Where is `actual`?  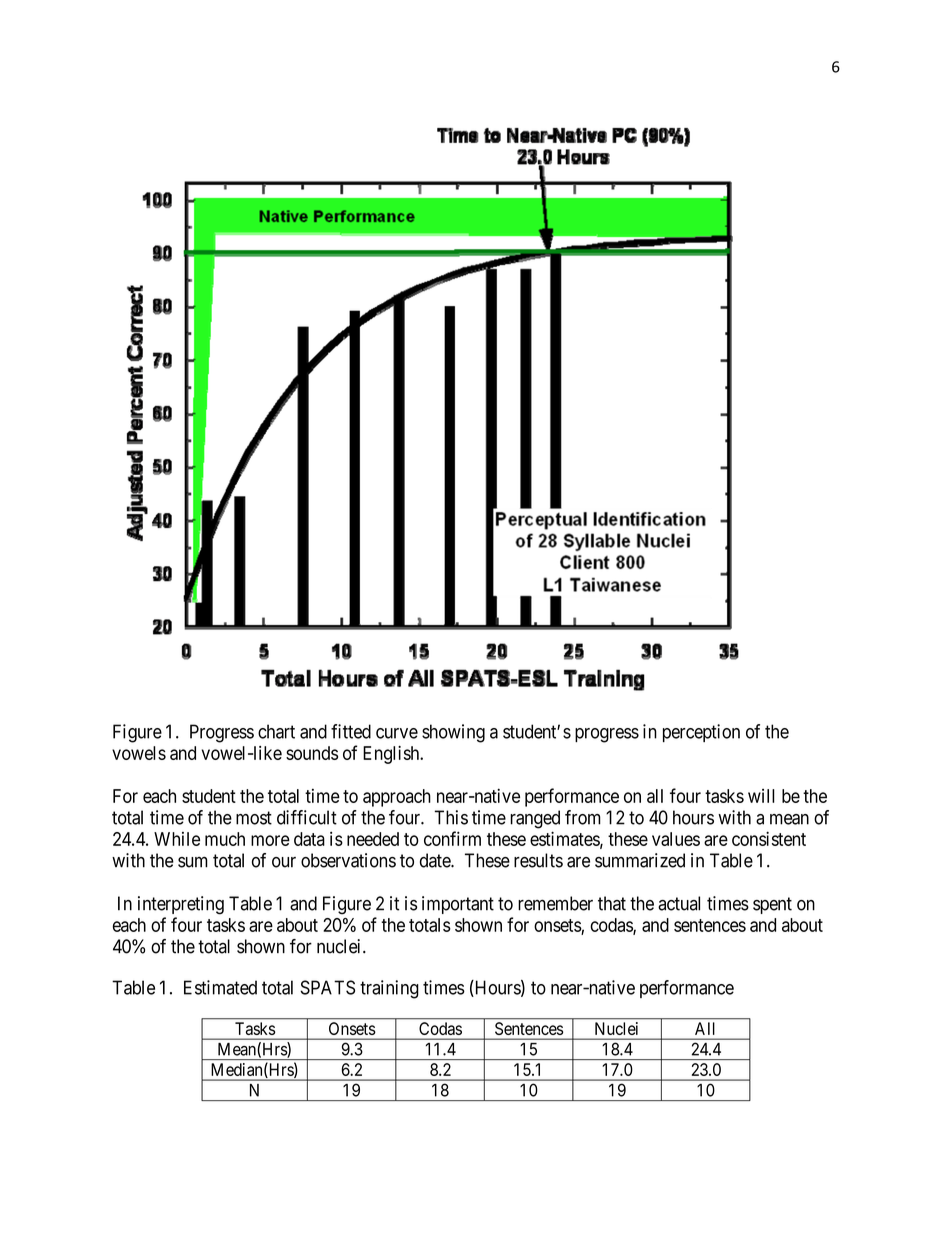 actual is located at coordinates (679, 903).
